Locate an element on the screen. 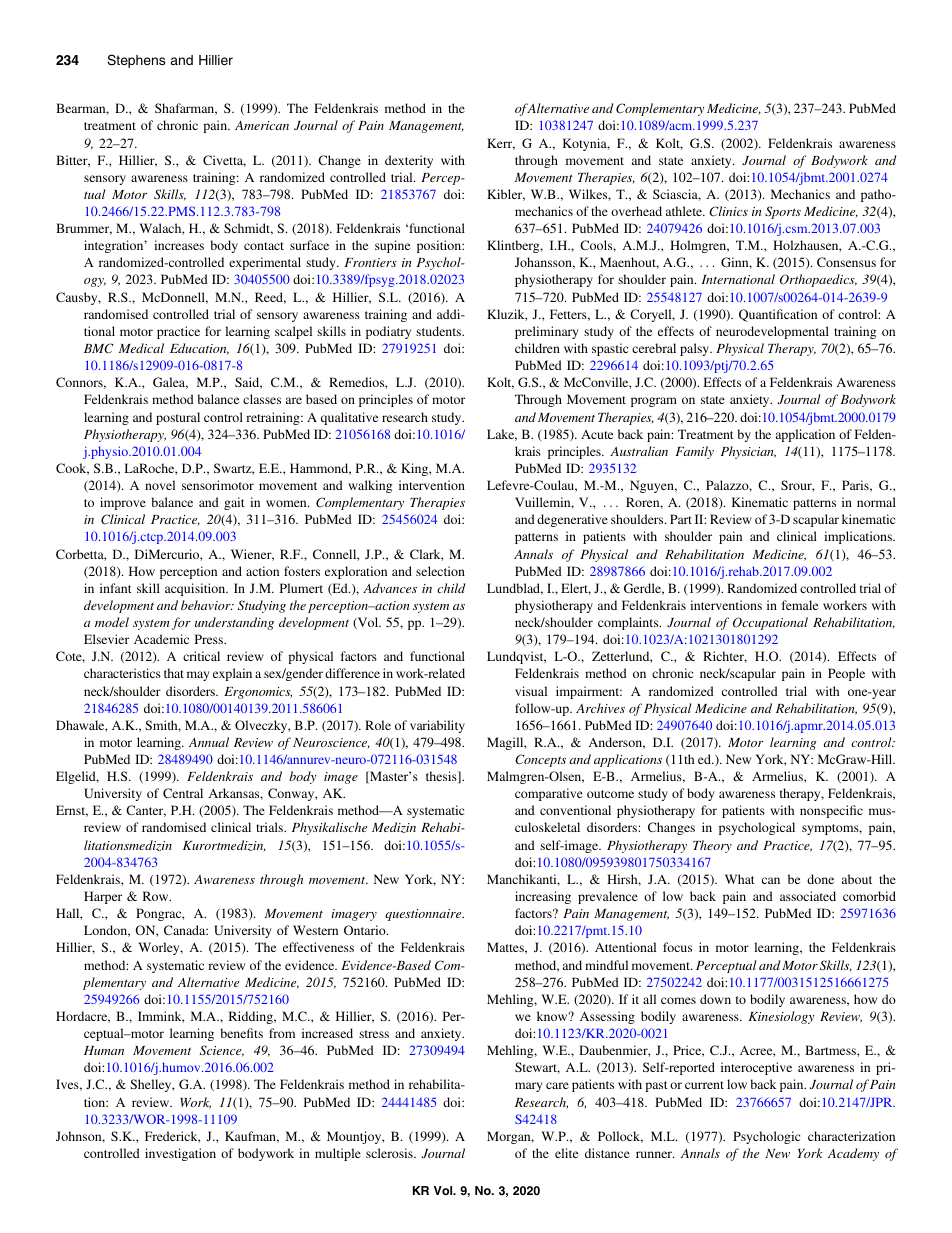 The width and height of the screenshot is (952, 1233). Medical is located at coordinates (141, 348).
